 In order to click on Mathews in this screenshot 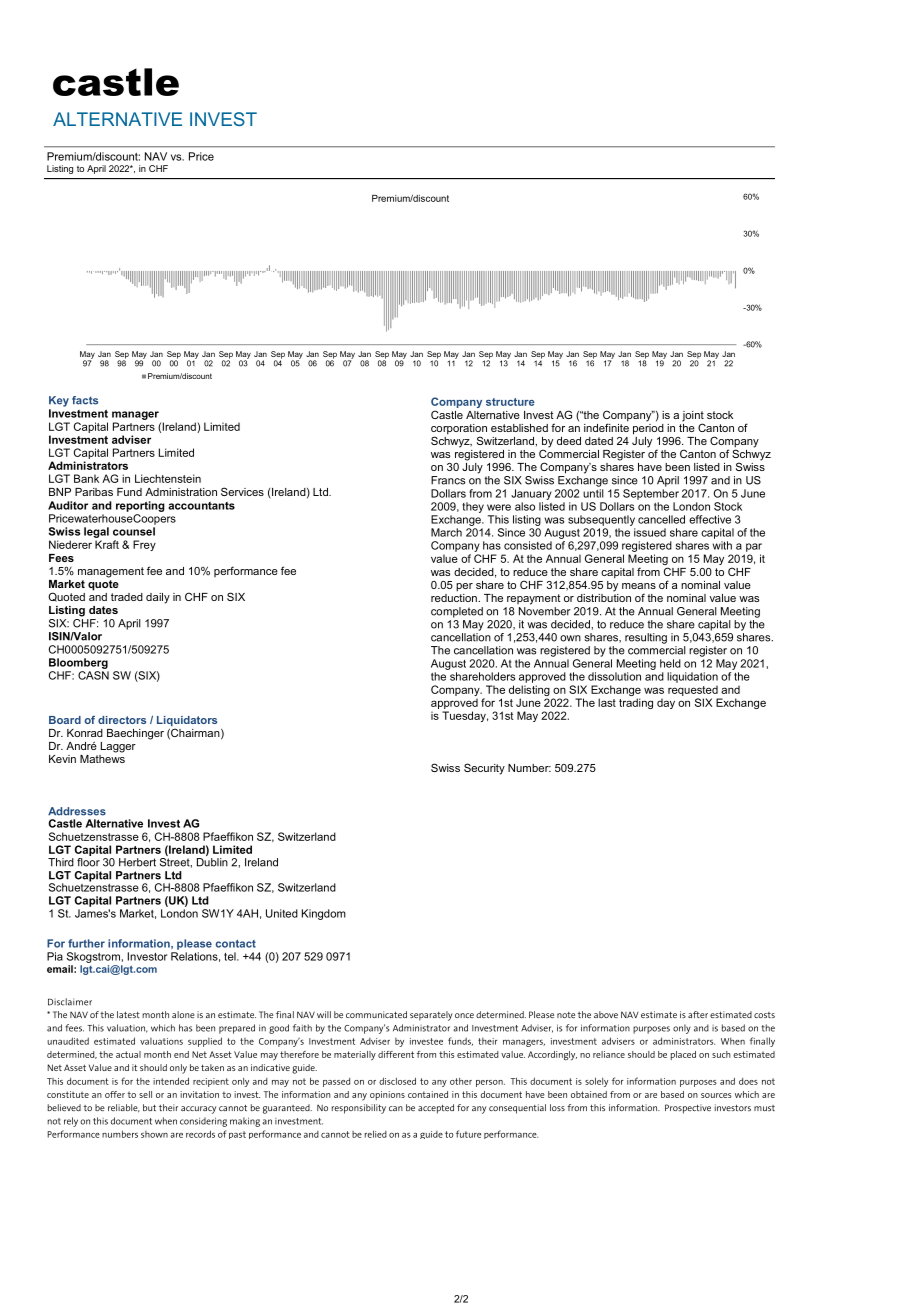, I will do `click(102, 757)`.
